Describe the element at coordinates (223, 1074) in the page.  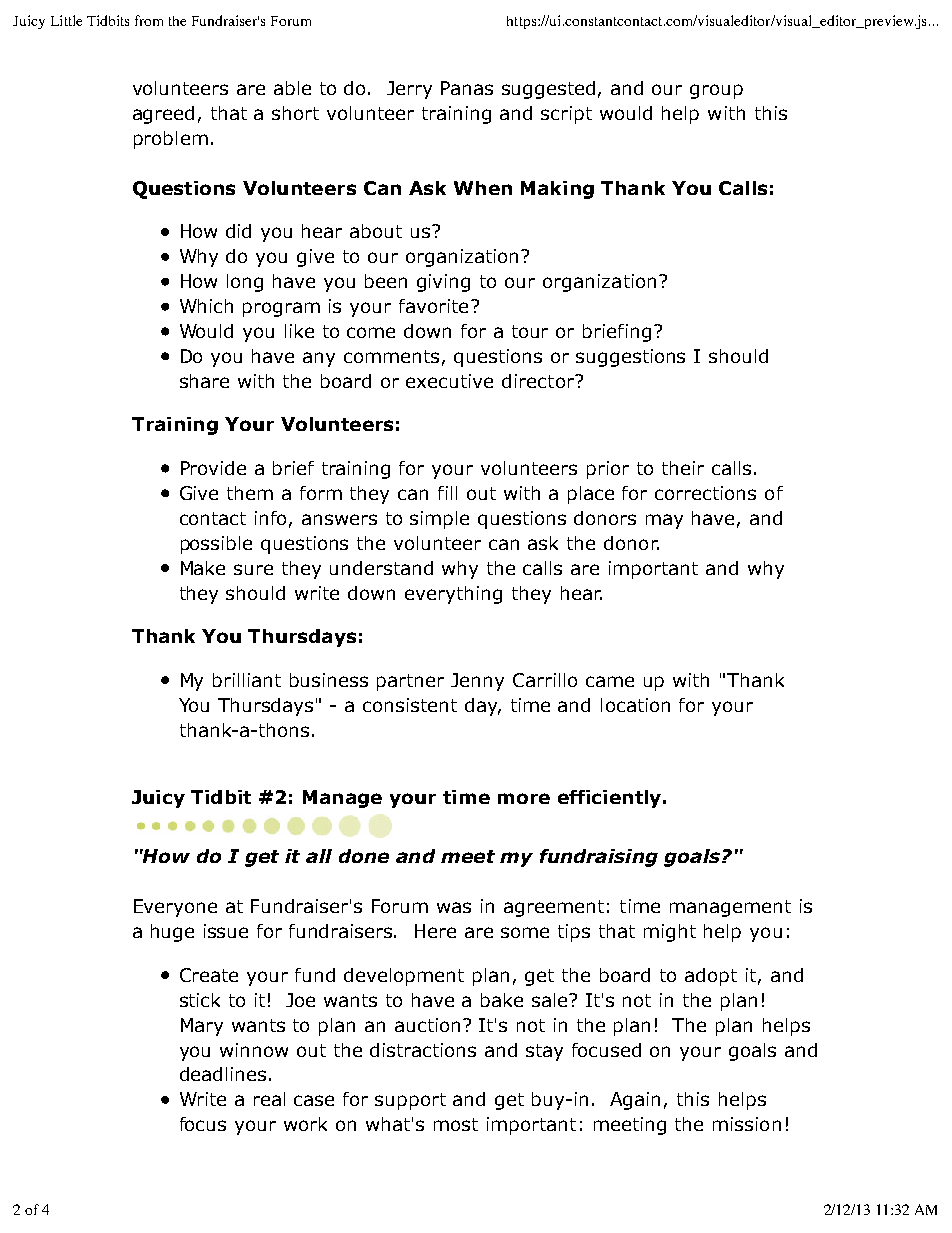
I see `deadlines` at that location.
